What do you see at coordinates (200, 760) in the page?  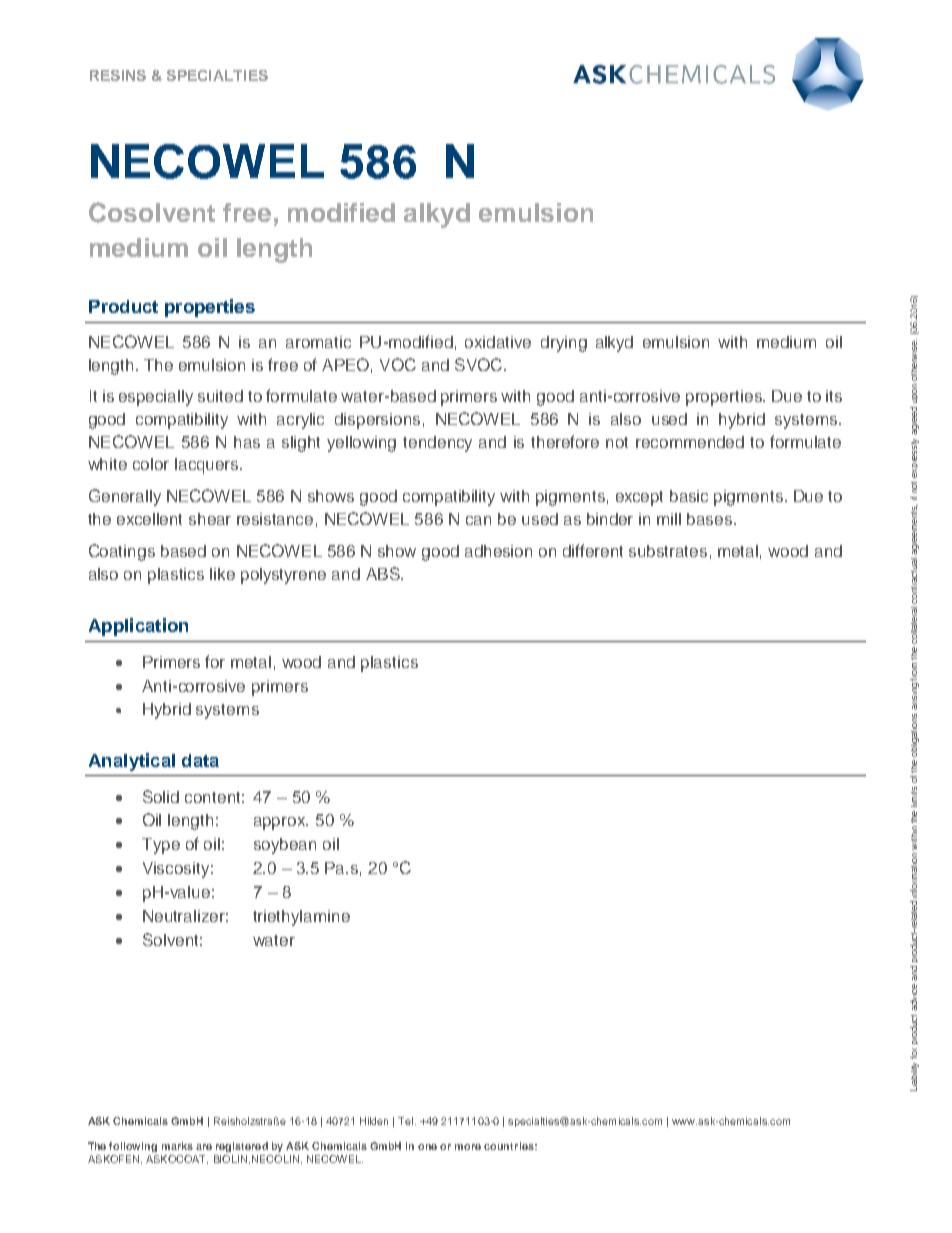 I see `data` at bounding box center [200, 760].
